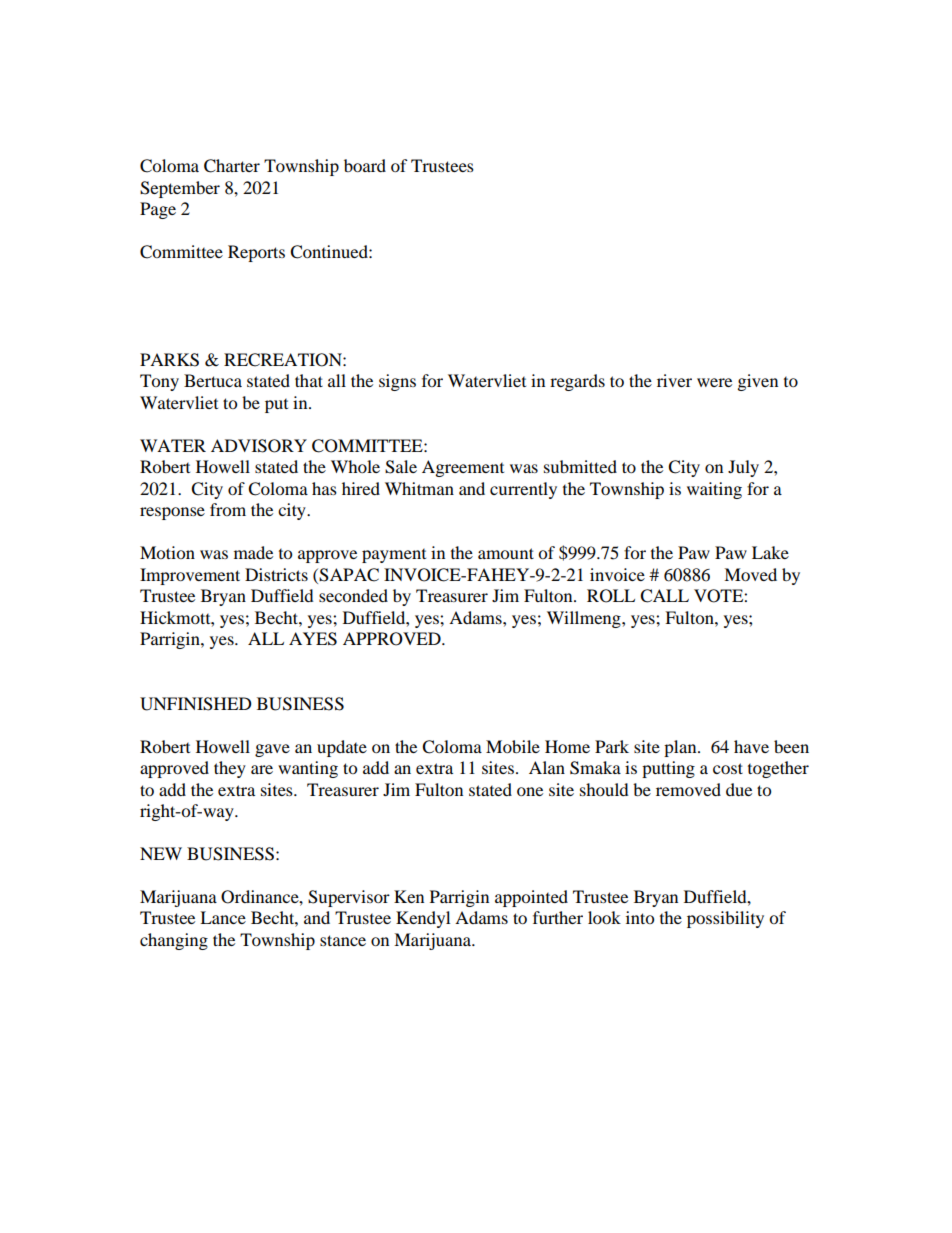 The width and height of the screenshot is (952, 1233). What do you see at coordinates (674, 380) in the screenshot?
I see `river` at bounding box center [674, 380].
